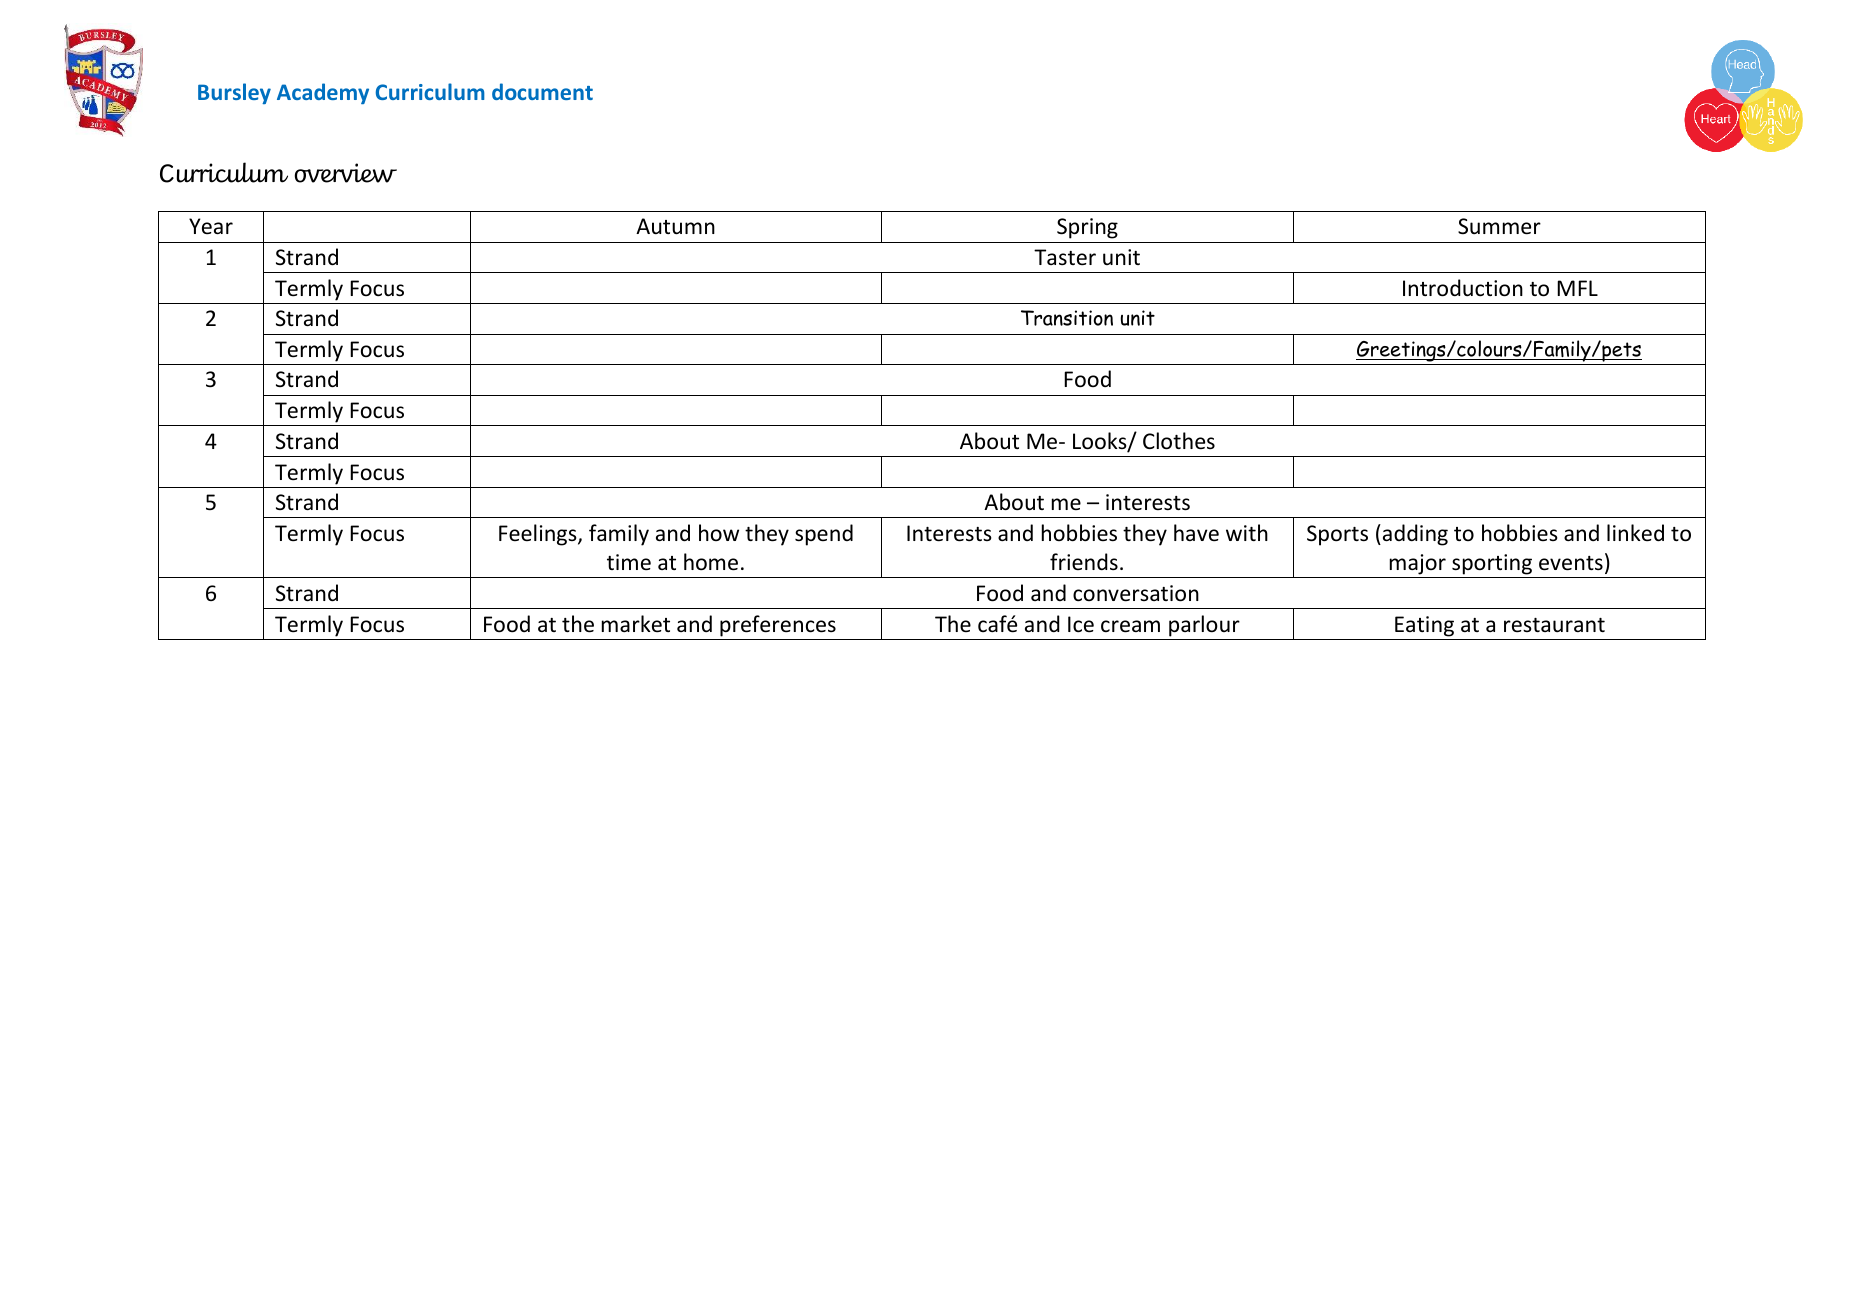  I want to click on adding, so click(1415, 535).
